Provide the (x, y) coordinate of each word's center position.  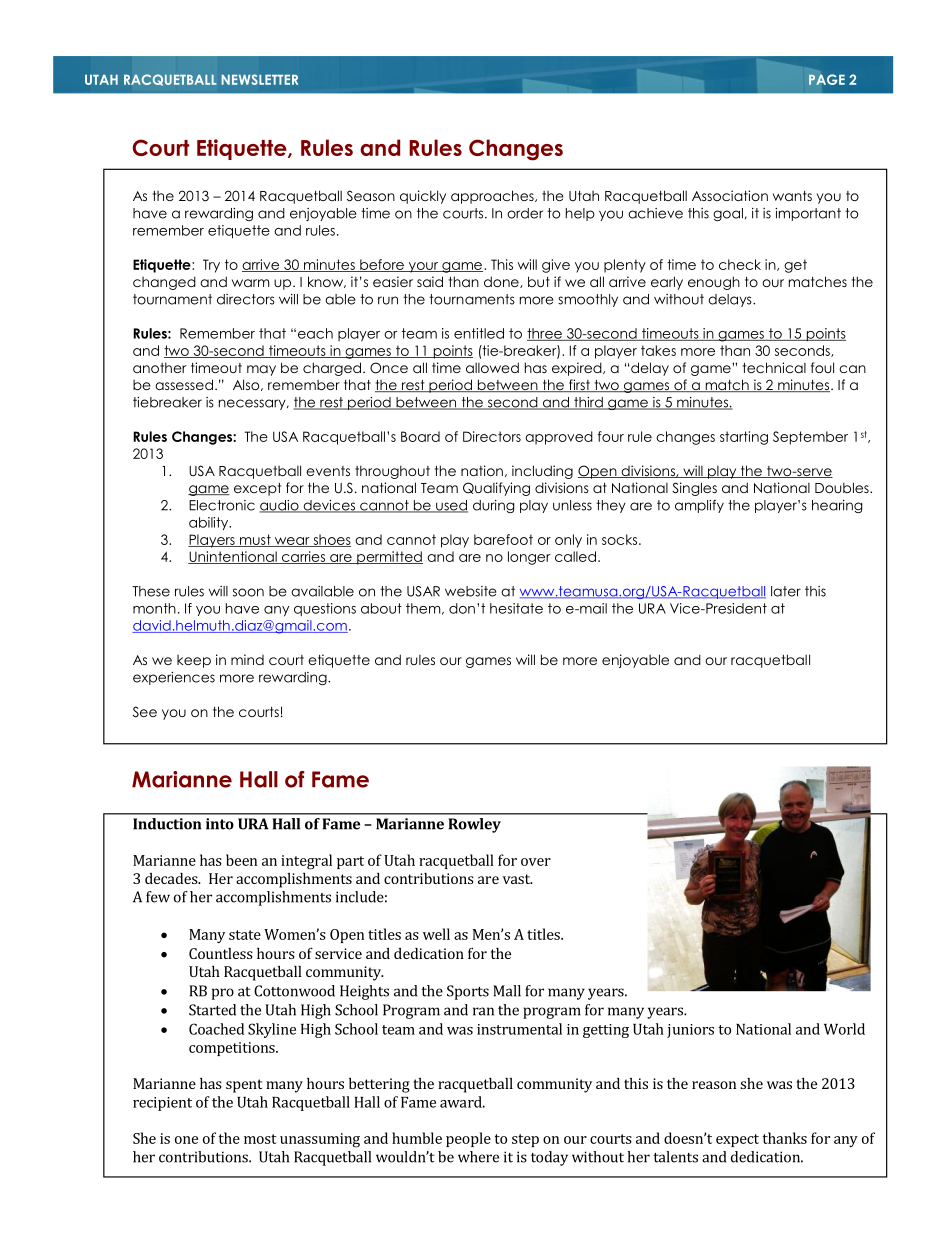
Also (247, 385)
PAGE (827, 79)
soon (248, 592)
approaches (493, 197)
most (260, 1139)
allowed (492, 367)
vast (517, 879)
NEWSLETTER (259, 79)
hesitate (516, 608)
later (786, 591)
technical (774, 367)
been (241, 860)
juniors (690, 1031)
